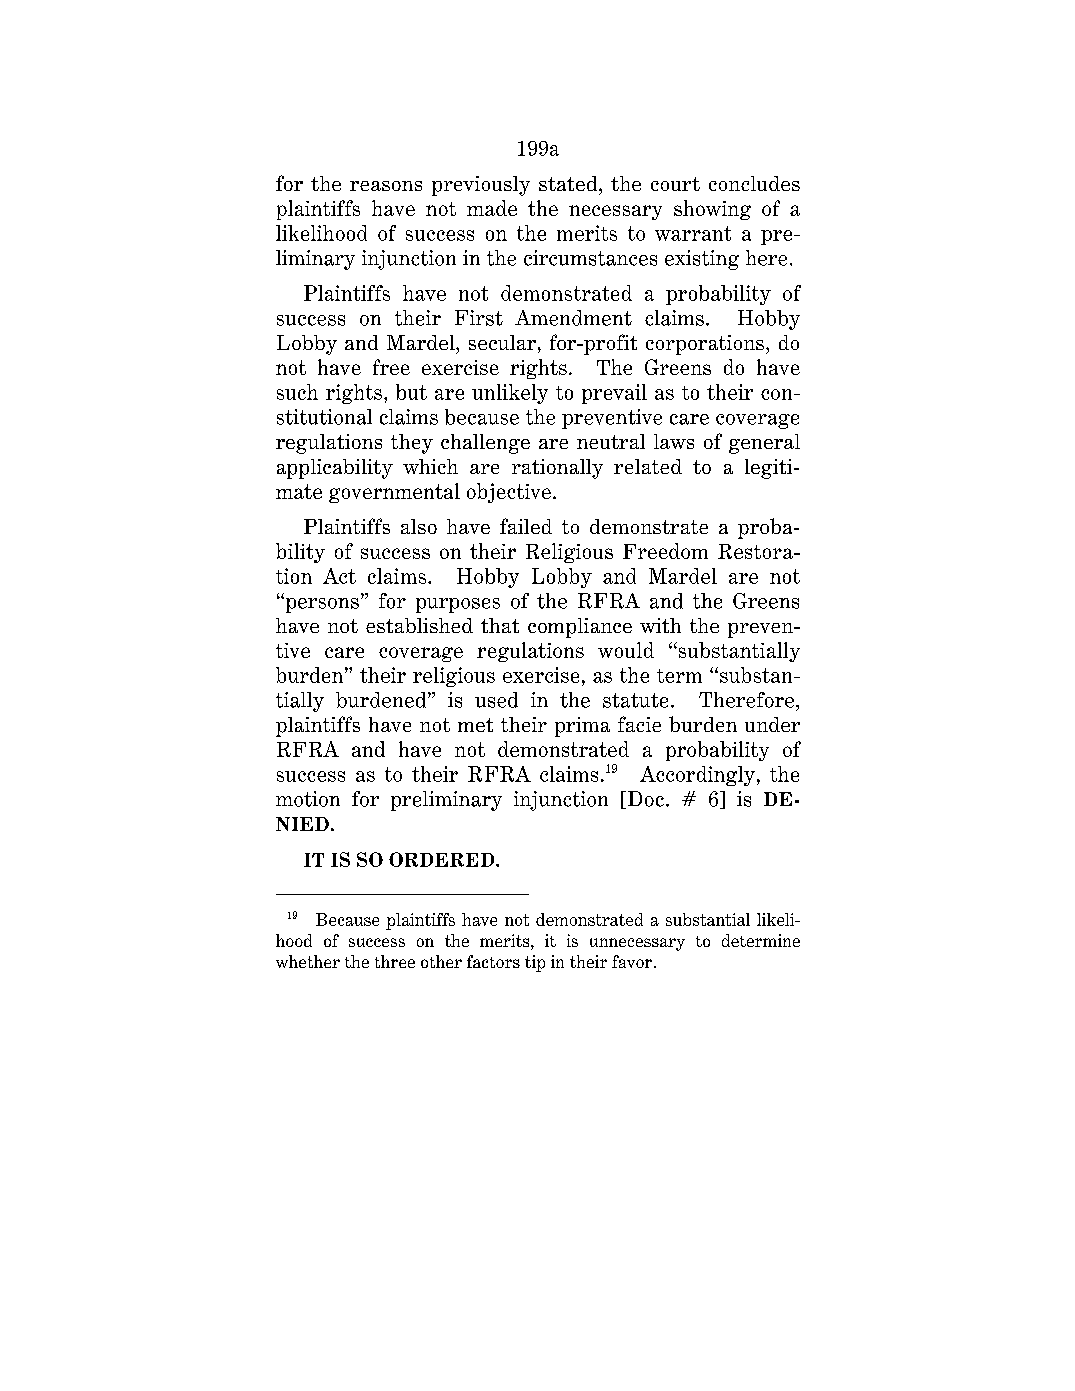 The image size is (1075, 1391). I want to click on persons, so click(321, 605).
